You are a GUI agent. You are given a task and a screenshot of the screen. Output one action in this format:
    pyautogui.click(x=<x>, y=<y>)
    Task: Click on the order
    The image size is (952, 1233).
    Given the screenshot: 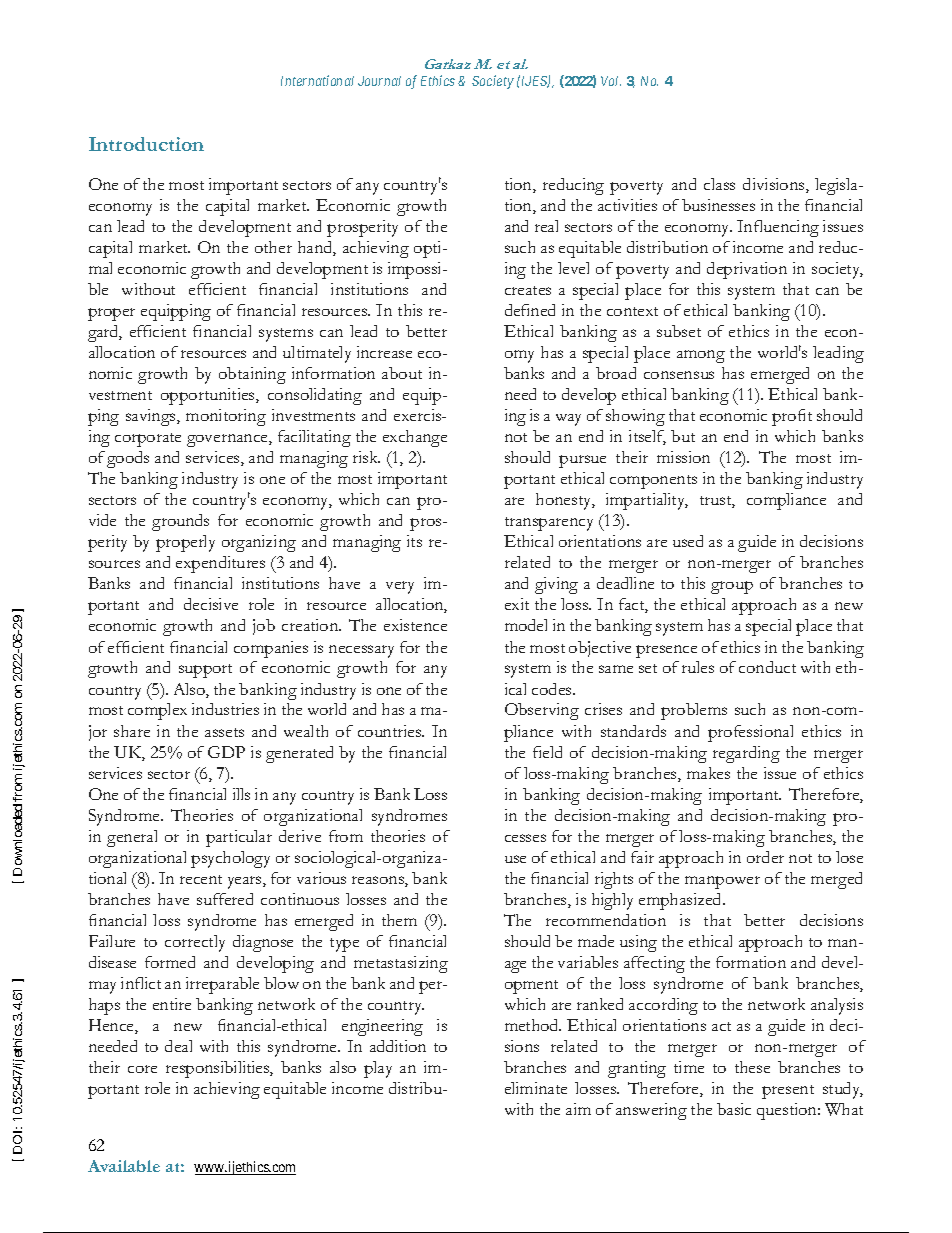 What is the action you would take?
    pyautogui.click(x=765, y=857)
